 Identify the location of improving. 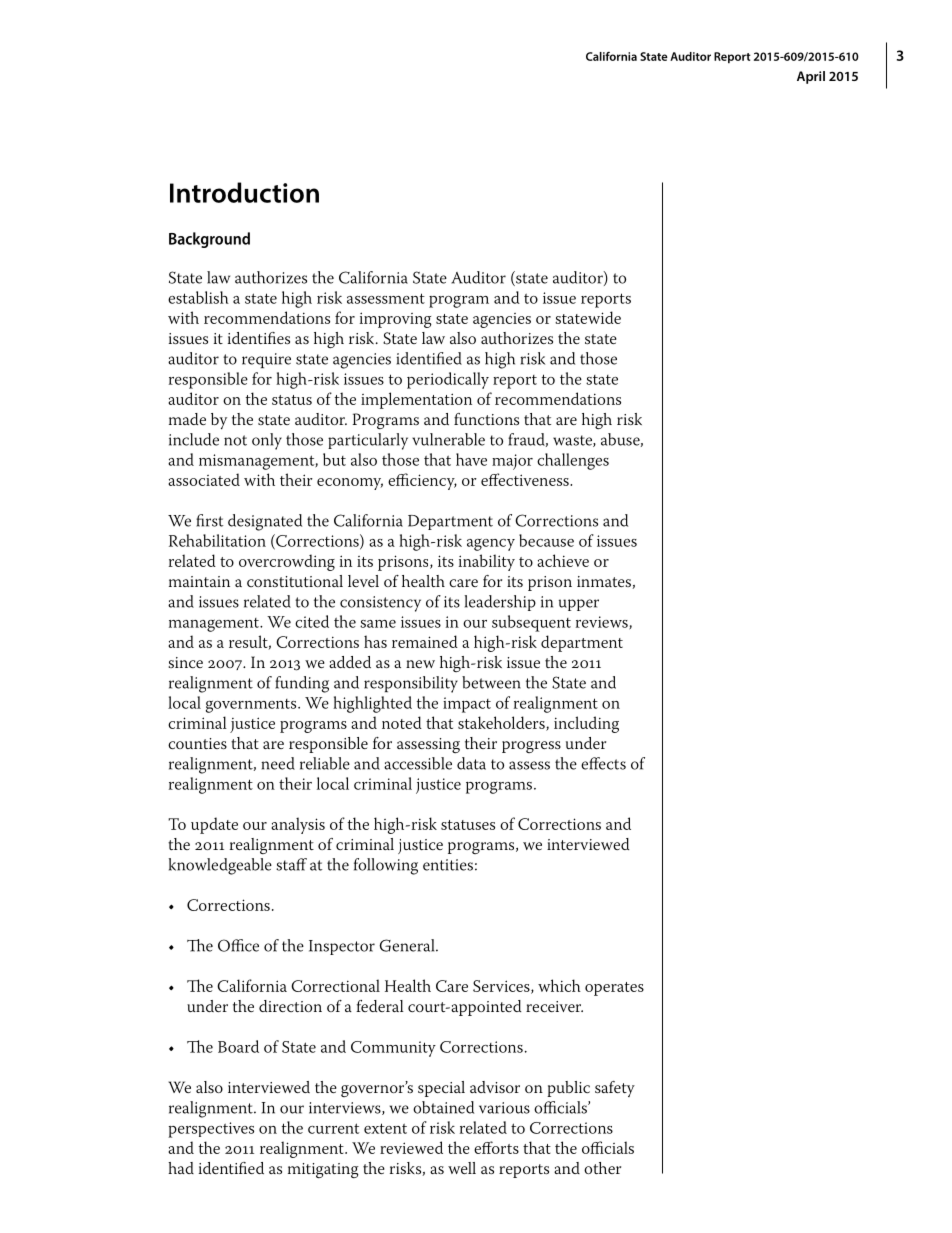
(396, 320).
